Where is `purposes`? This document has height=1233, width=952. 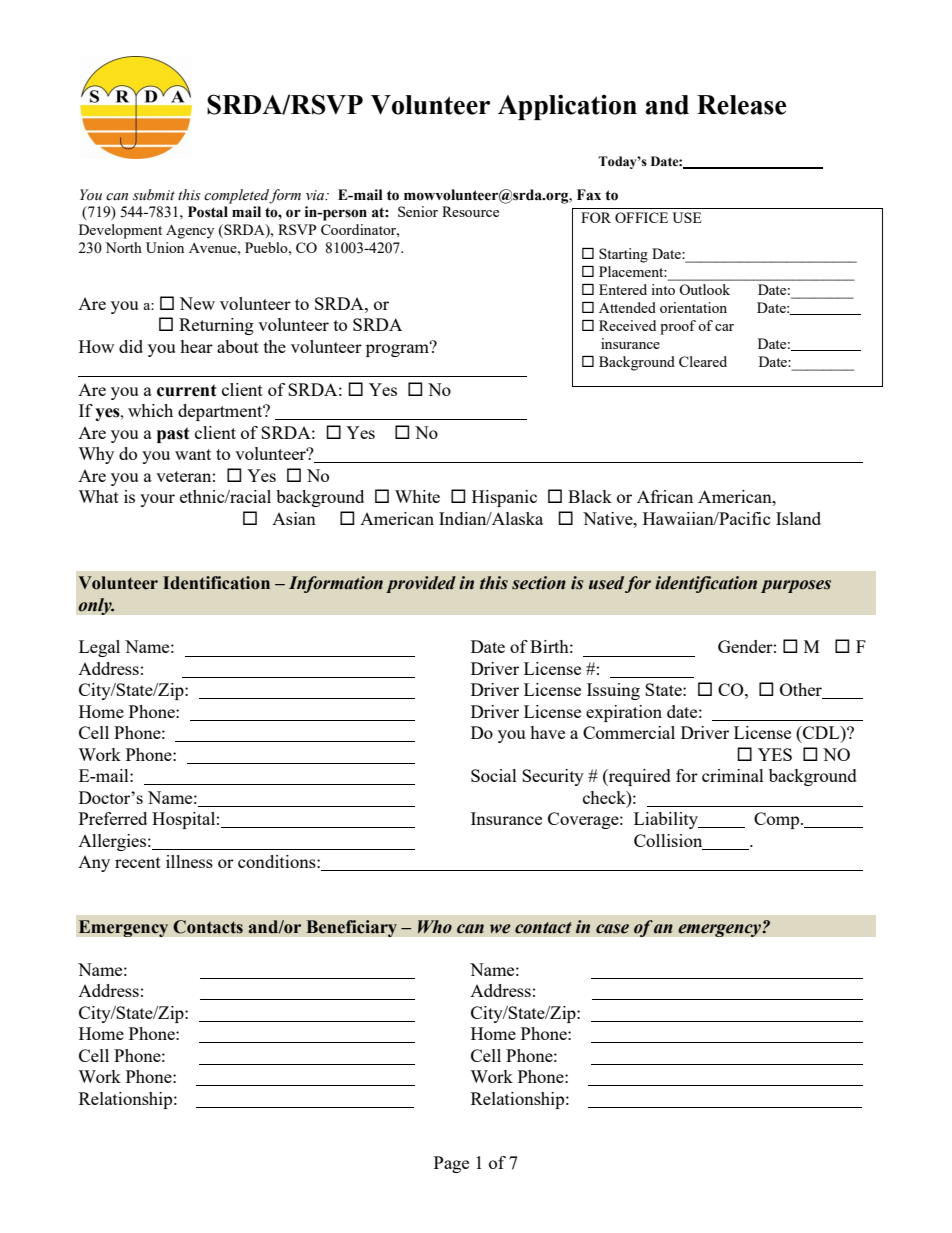 purposes is located at coordinates (796, 586).
